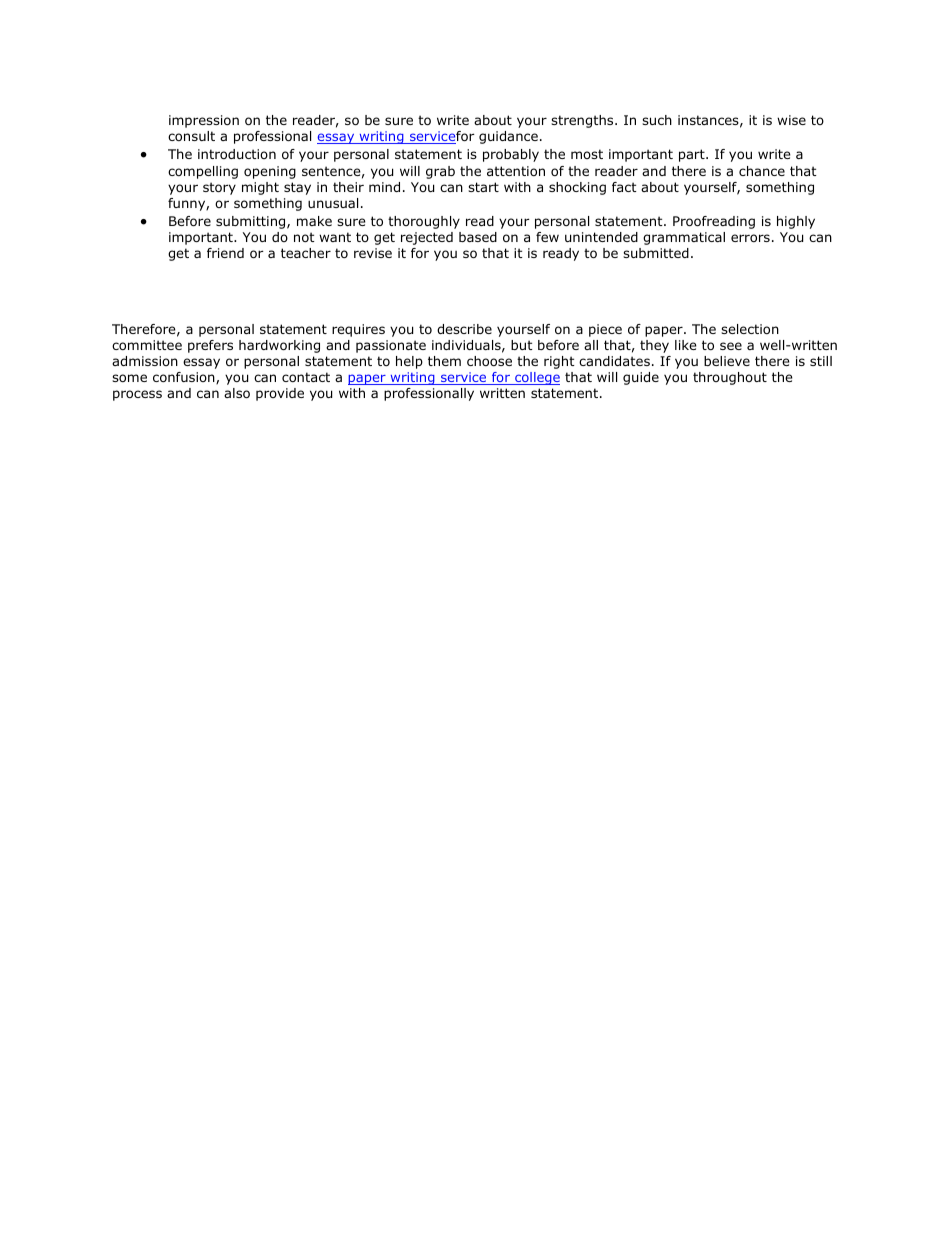  Describe the element at coordinates (225, 253) in the document. I see `friend` at that location.
